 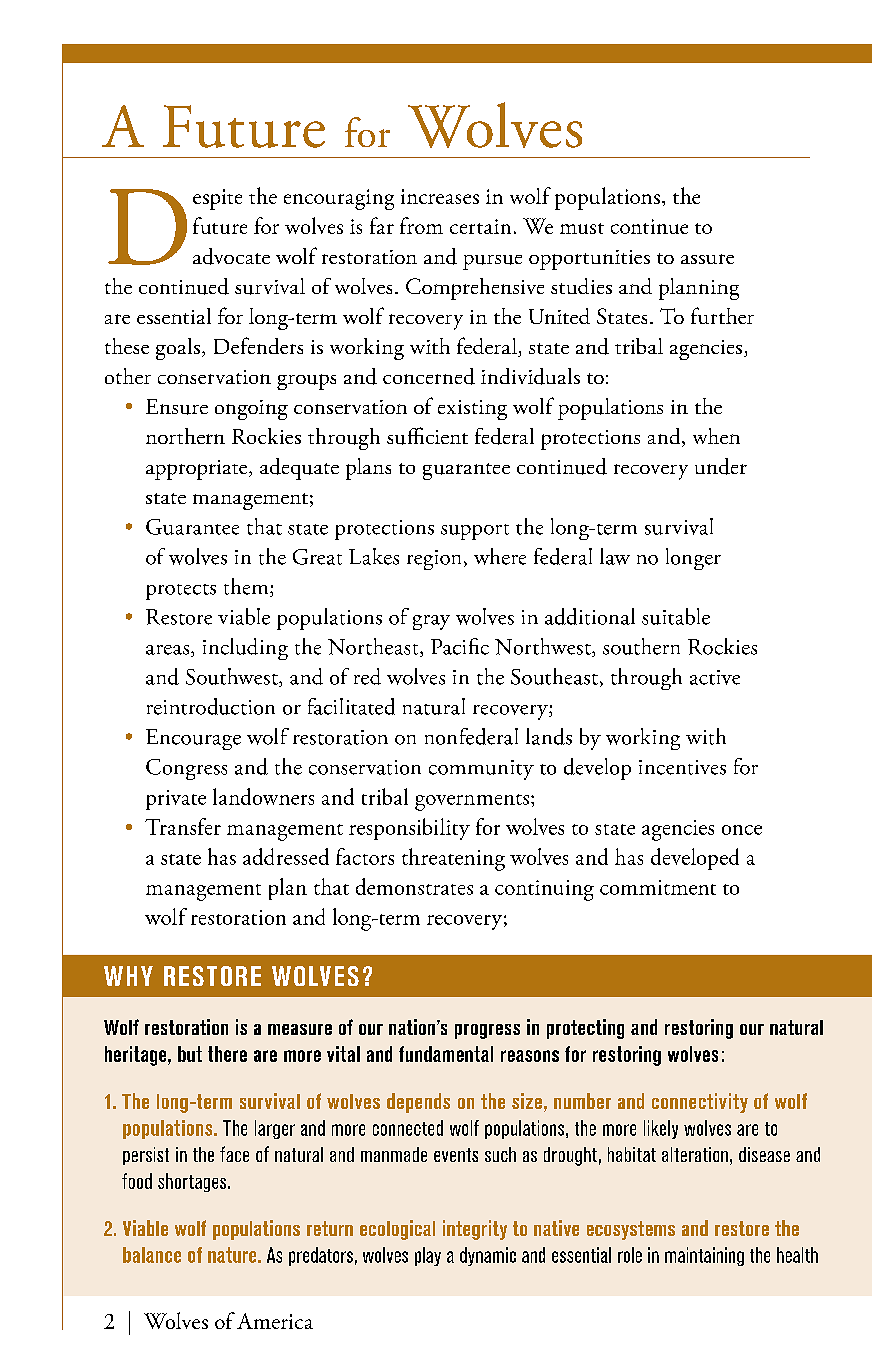 I want to click on connectivity, so click(x=700, y=1103).
